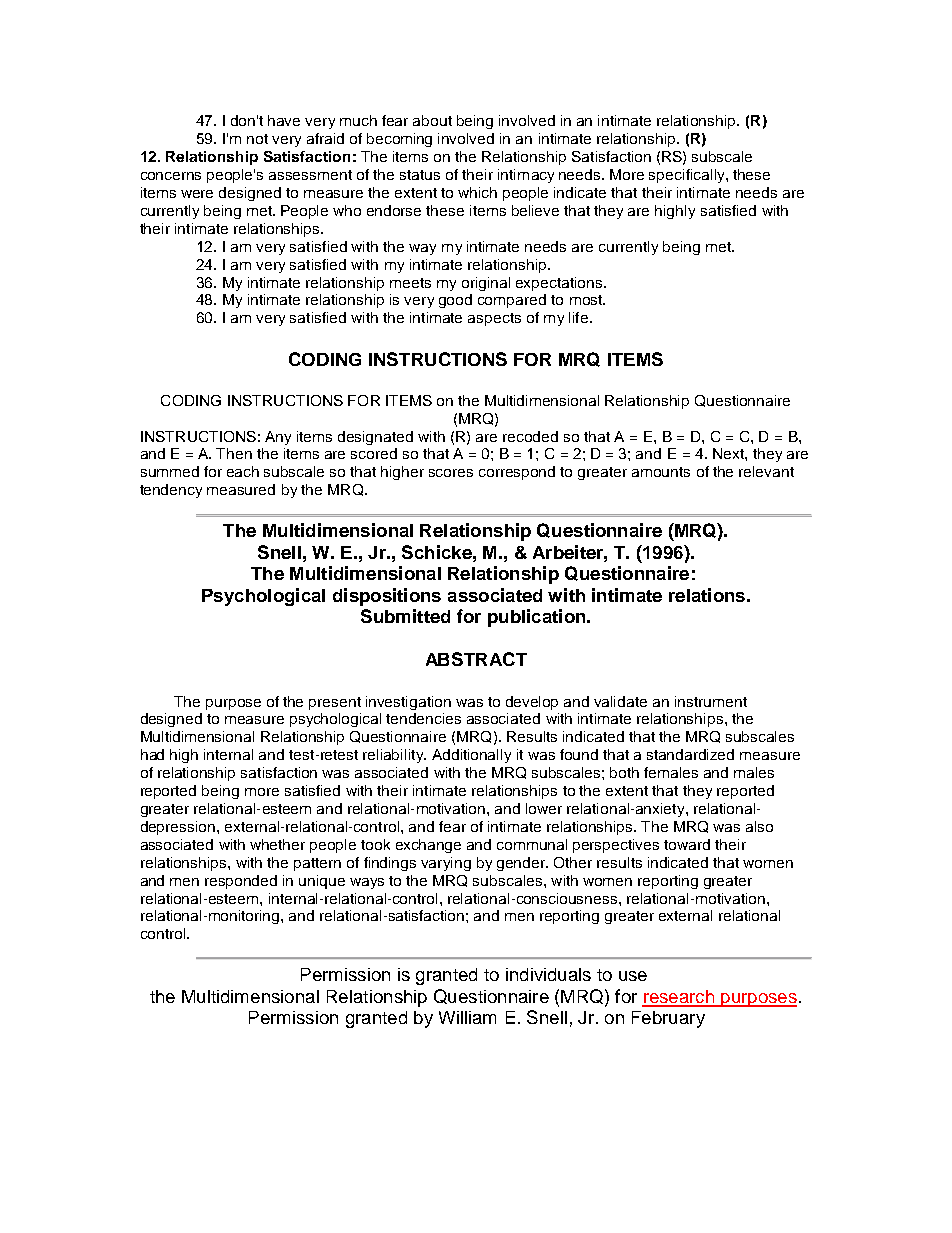  I want to click on Any, so click(278, 438).
